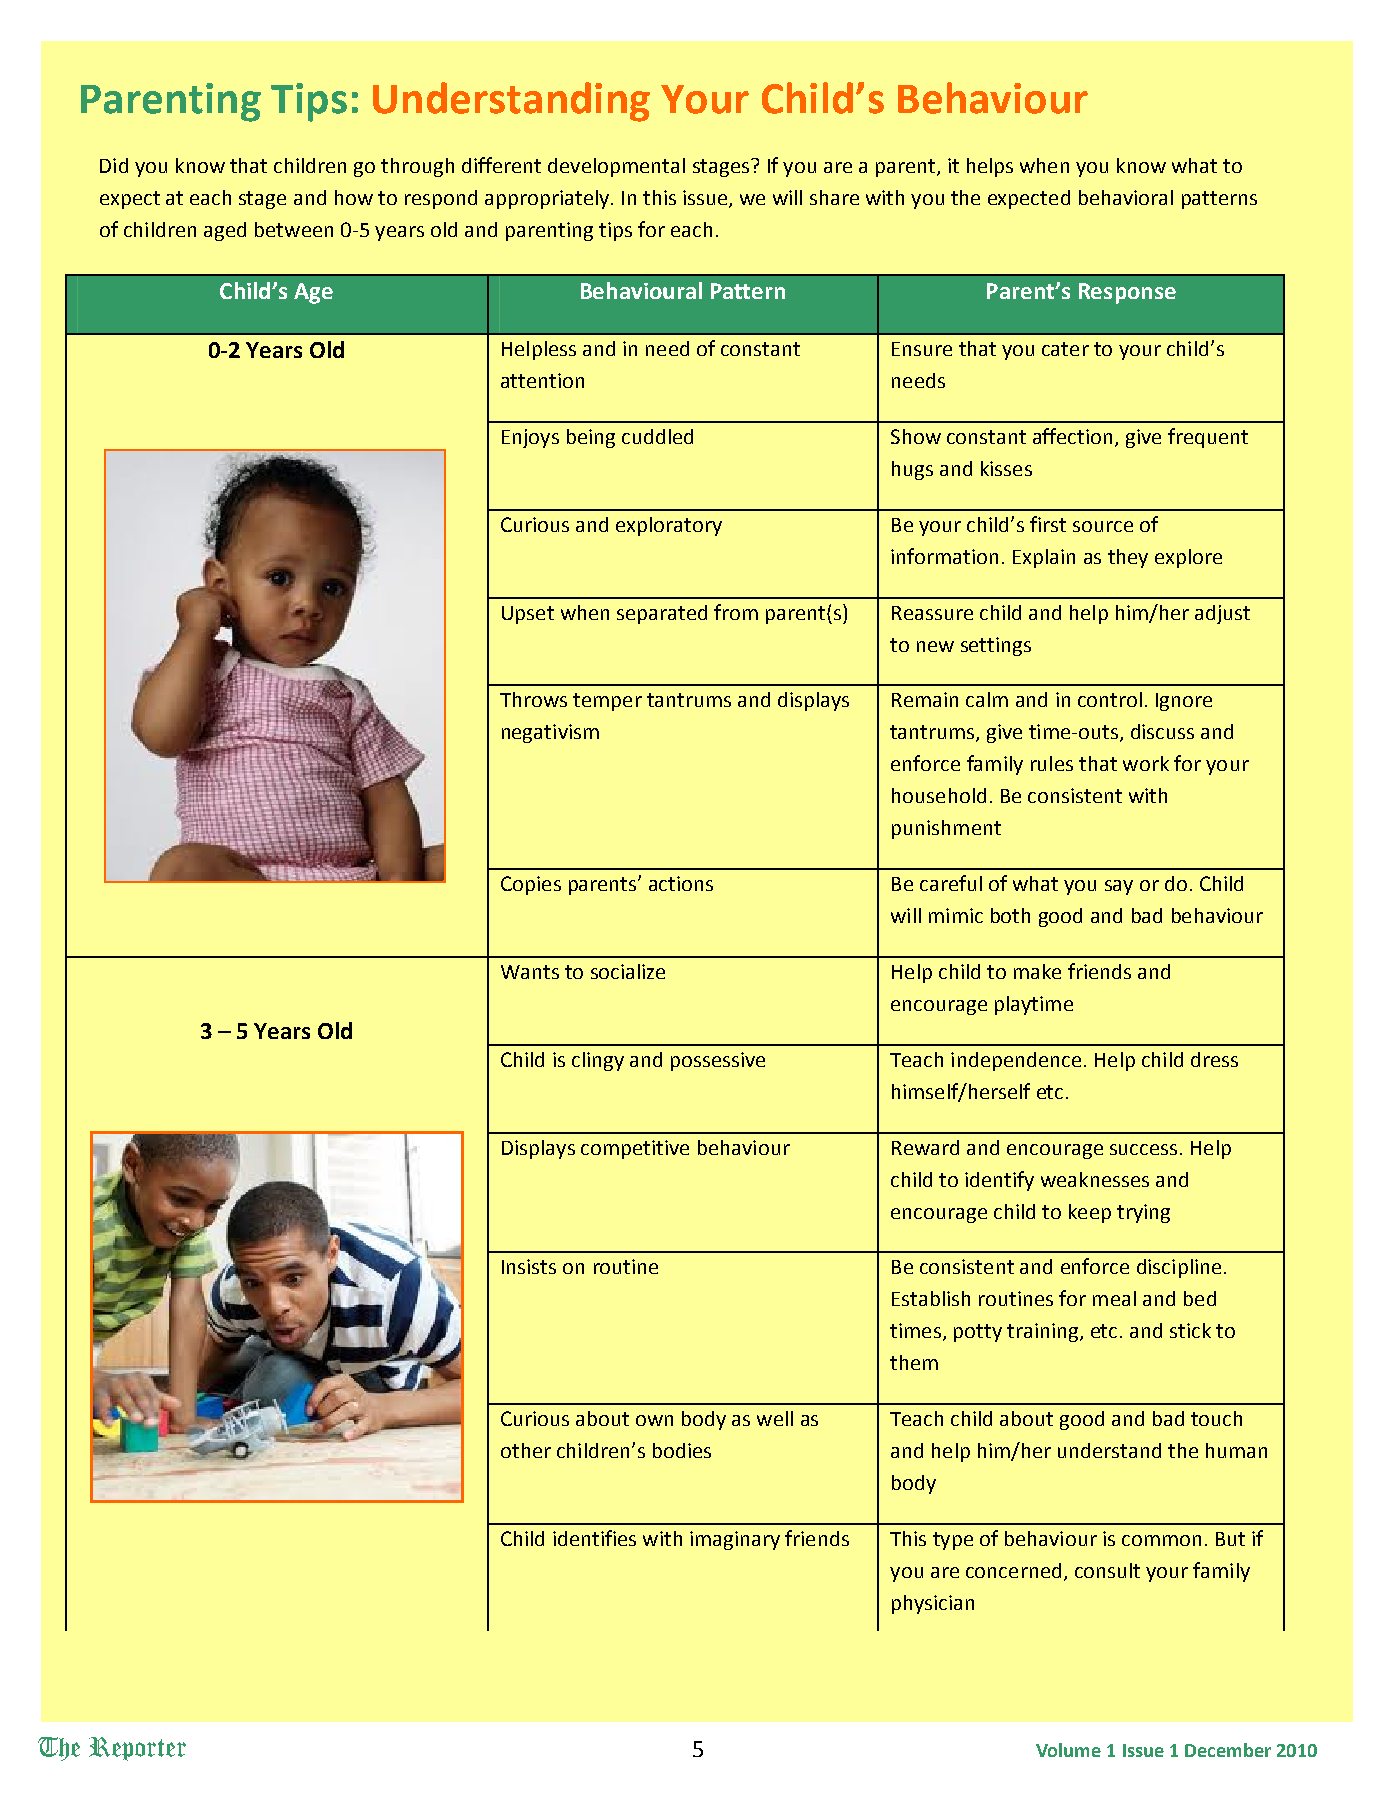  I want to click on Volume, so click(1068, 1750).
